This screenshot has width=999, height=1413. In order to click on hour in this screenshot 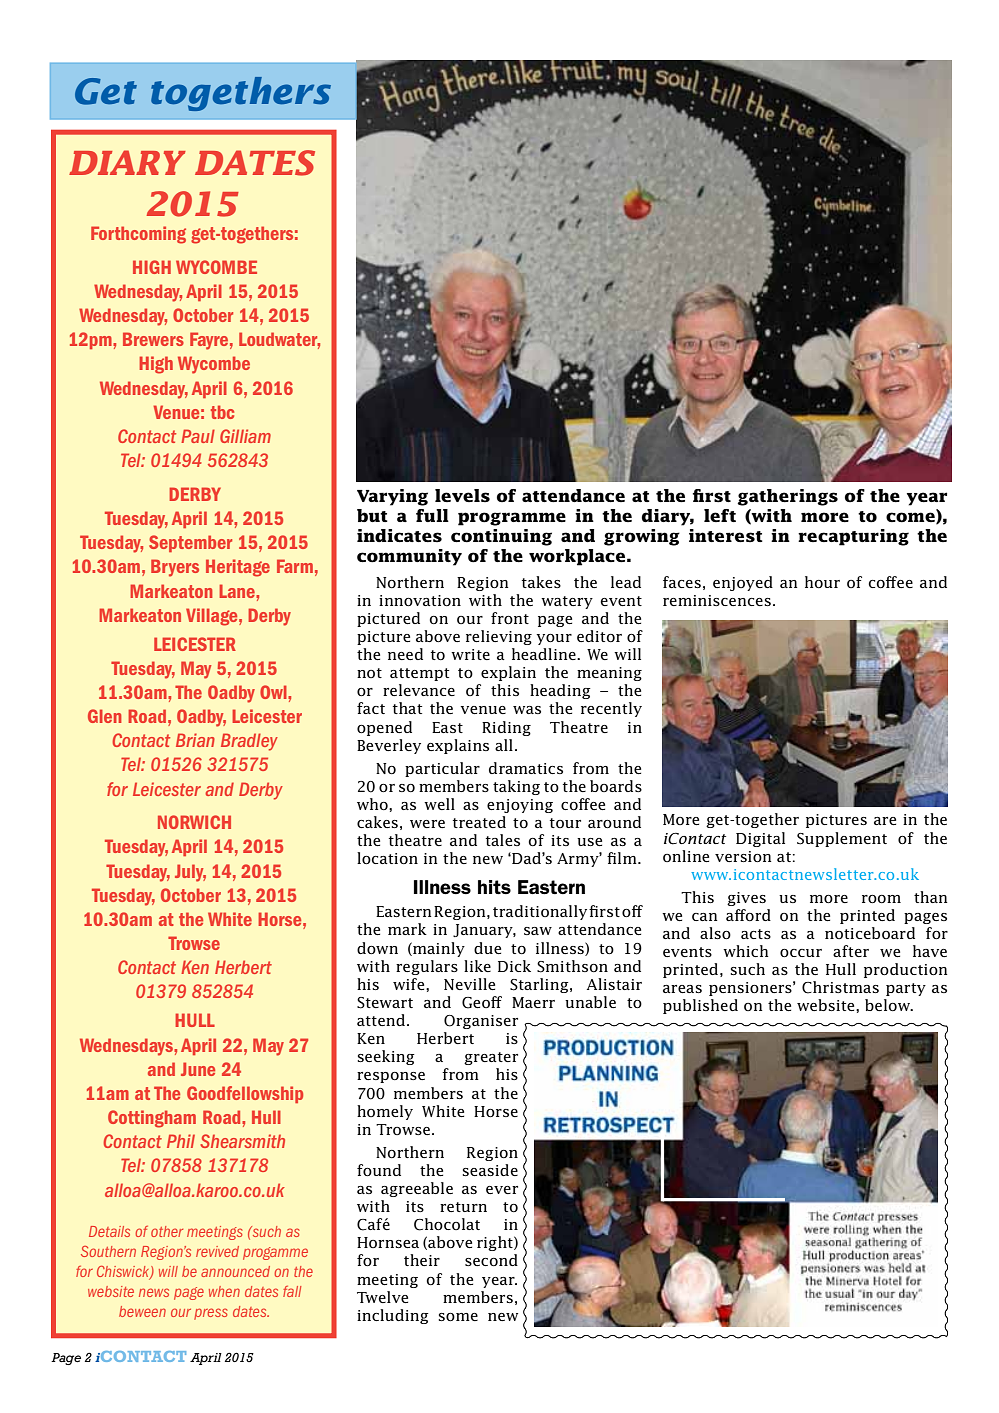, I will do `click(822, 582)`.
